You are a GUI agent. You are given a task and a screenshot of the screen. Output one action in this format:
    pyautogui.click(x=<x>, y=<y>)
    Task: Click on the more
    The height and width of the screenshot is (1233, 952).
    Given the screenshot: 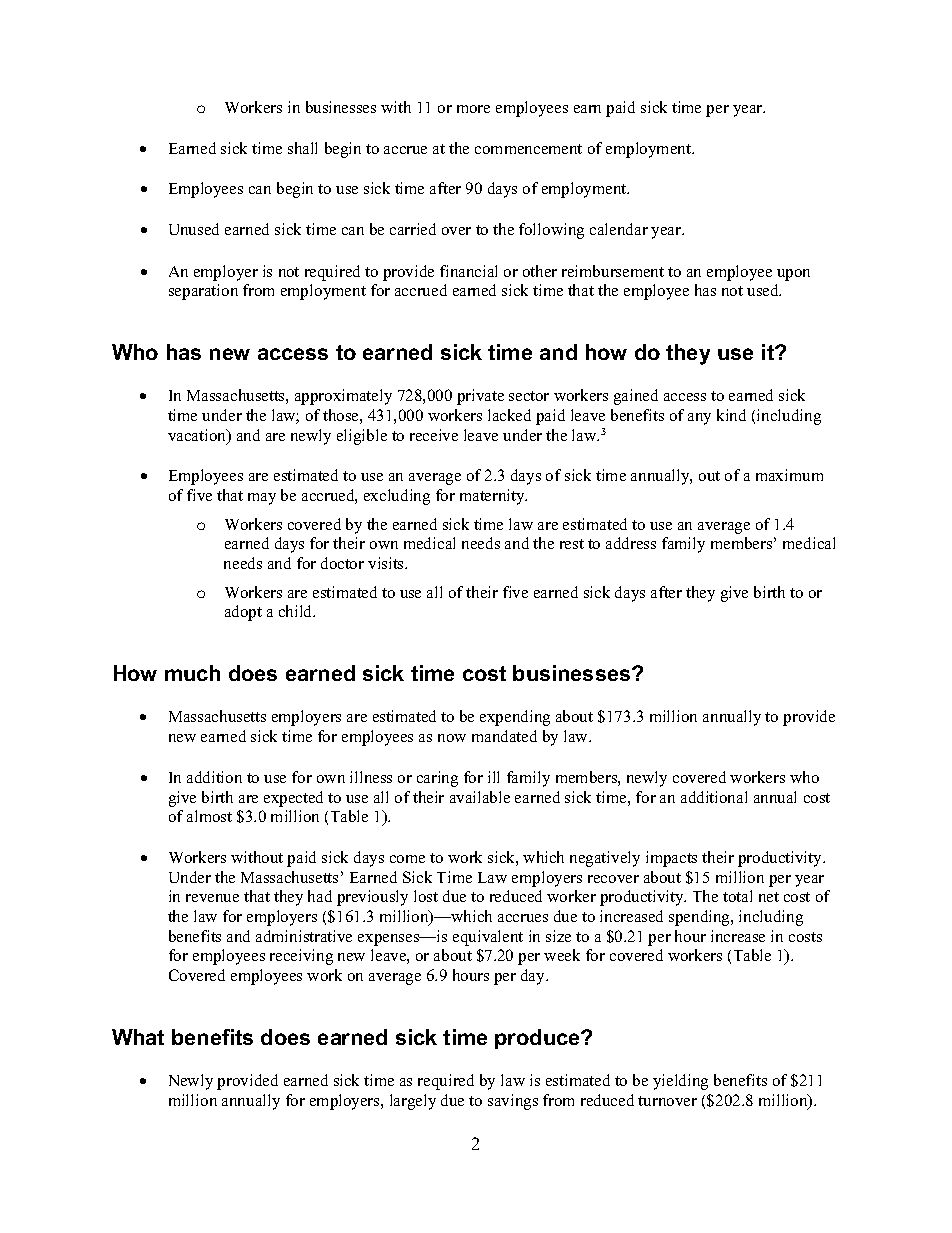 What is the action you would take?
    pyautogui.click(x=473, y=109)
